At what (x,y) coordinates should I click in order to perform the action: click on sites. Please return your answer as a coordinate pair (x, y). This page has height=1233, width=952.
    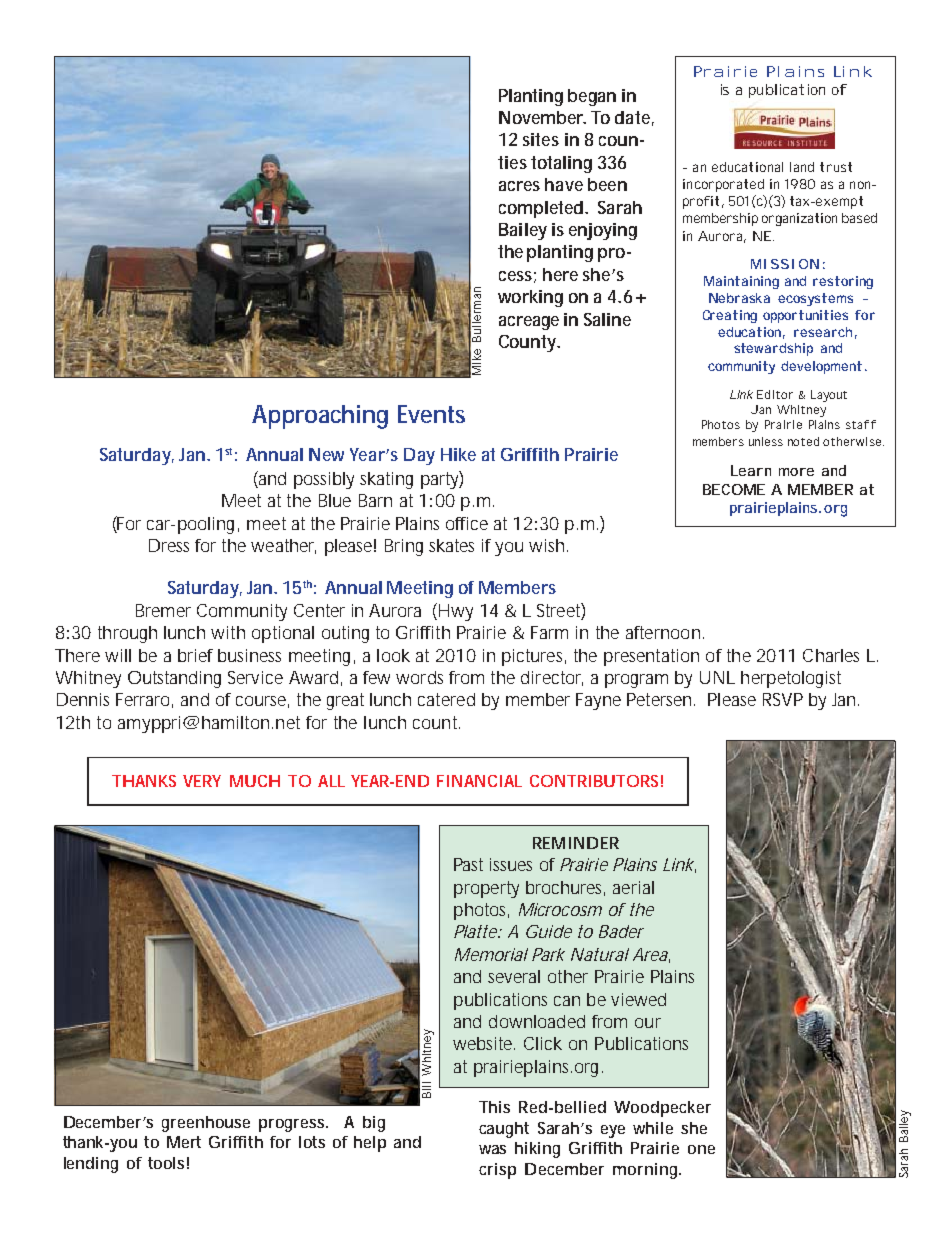
    Looking at the image, I should click on (541, 139).
